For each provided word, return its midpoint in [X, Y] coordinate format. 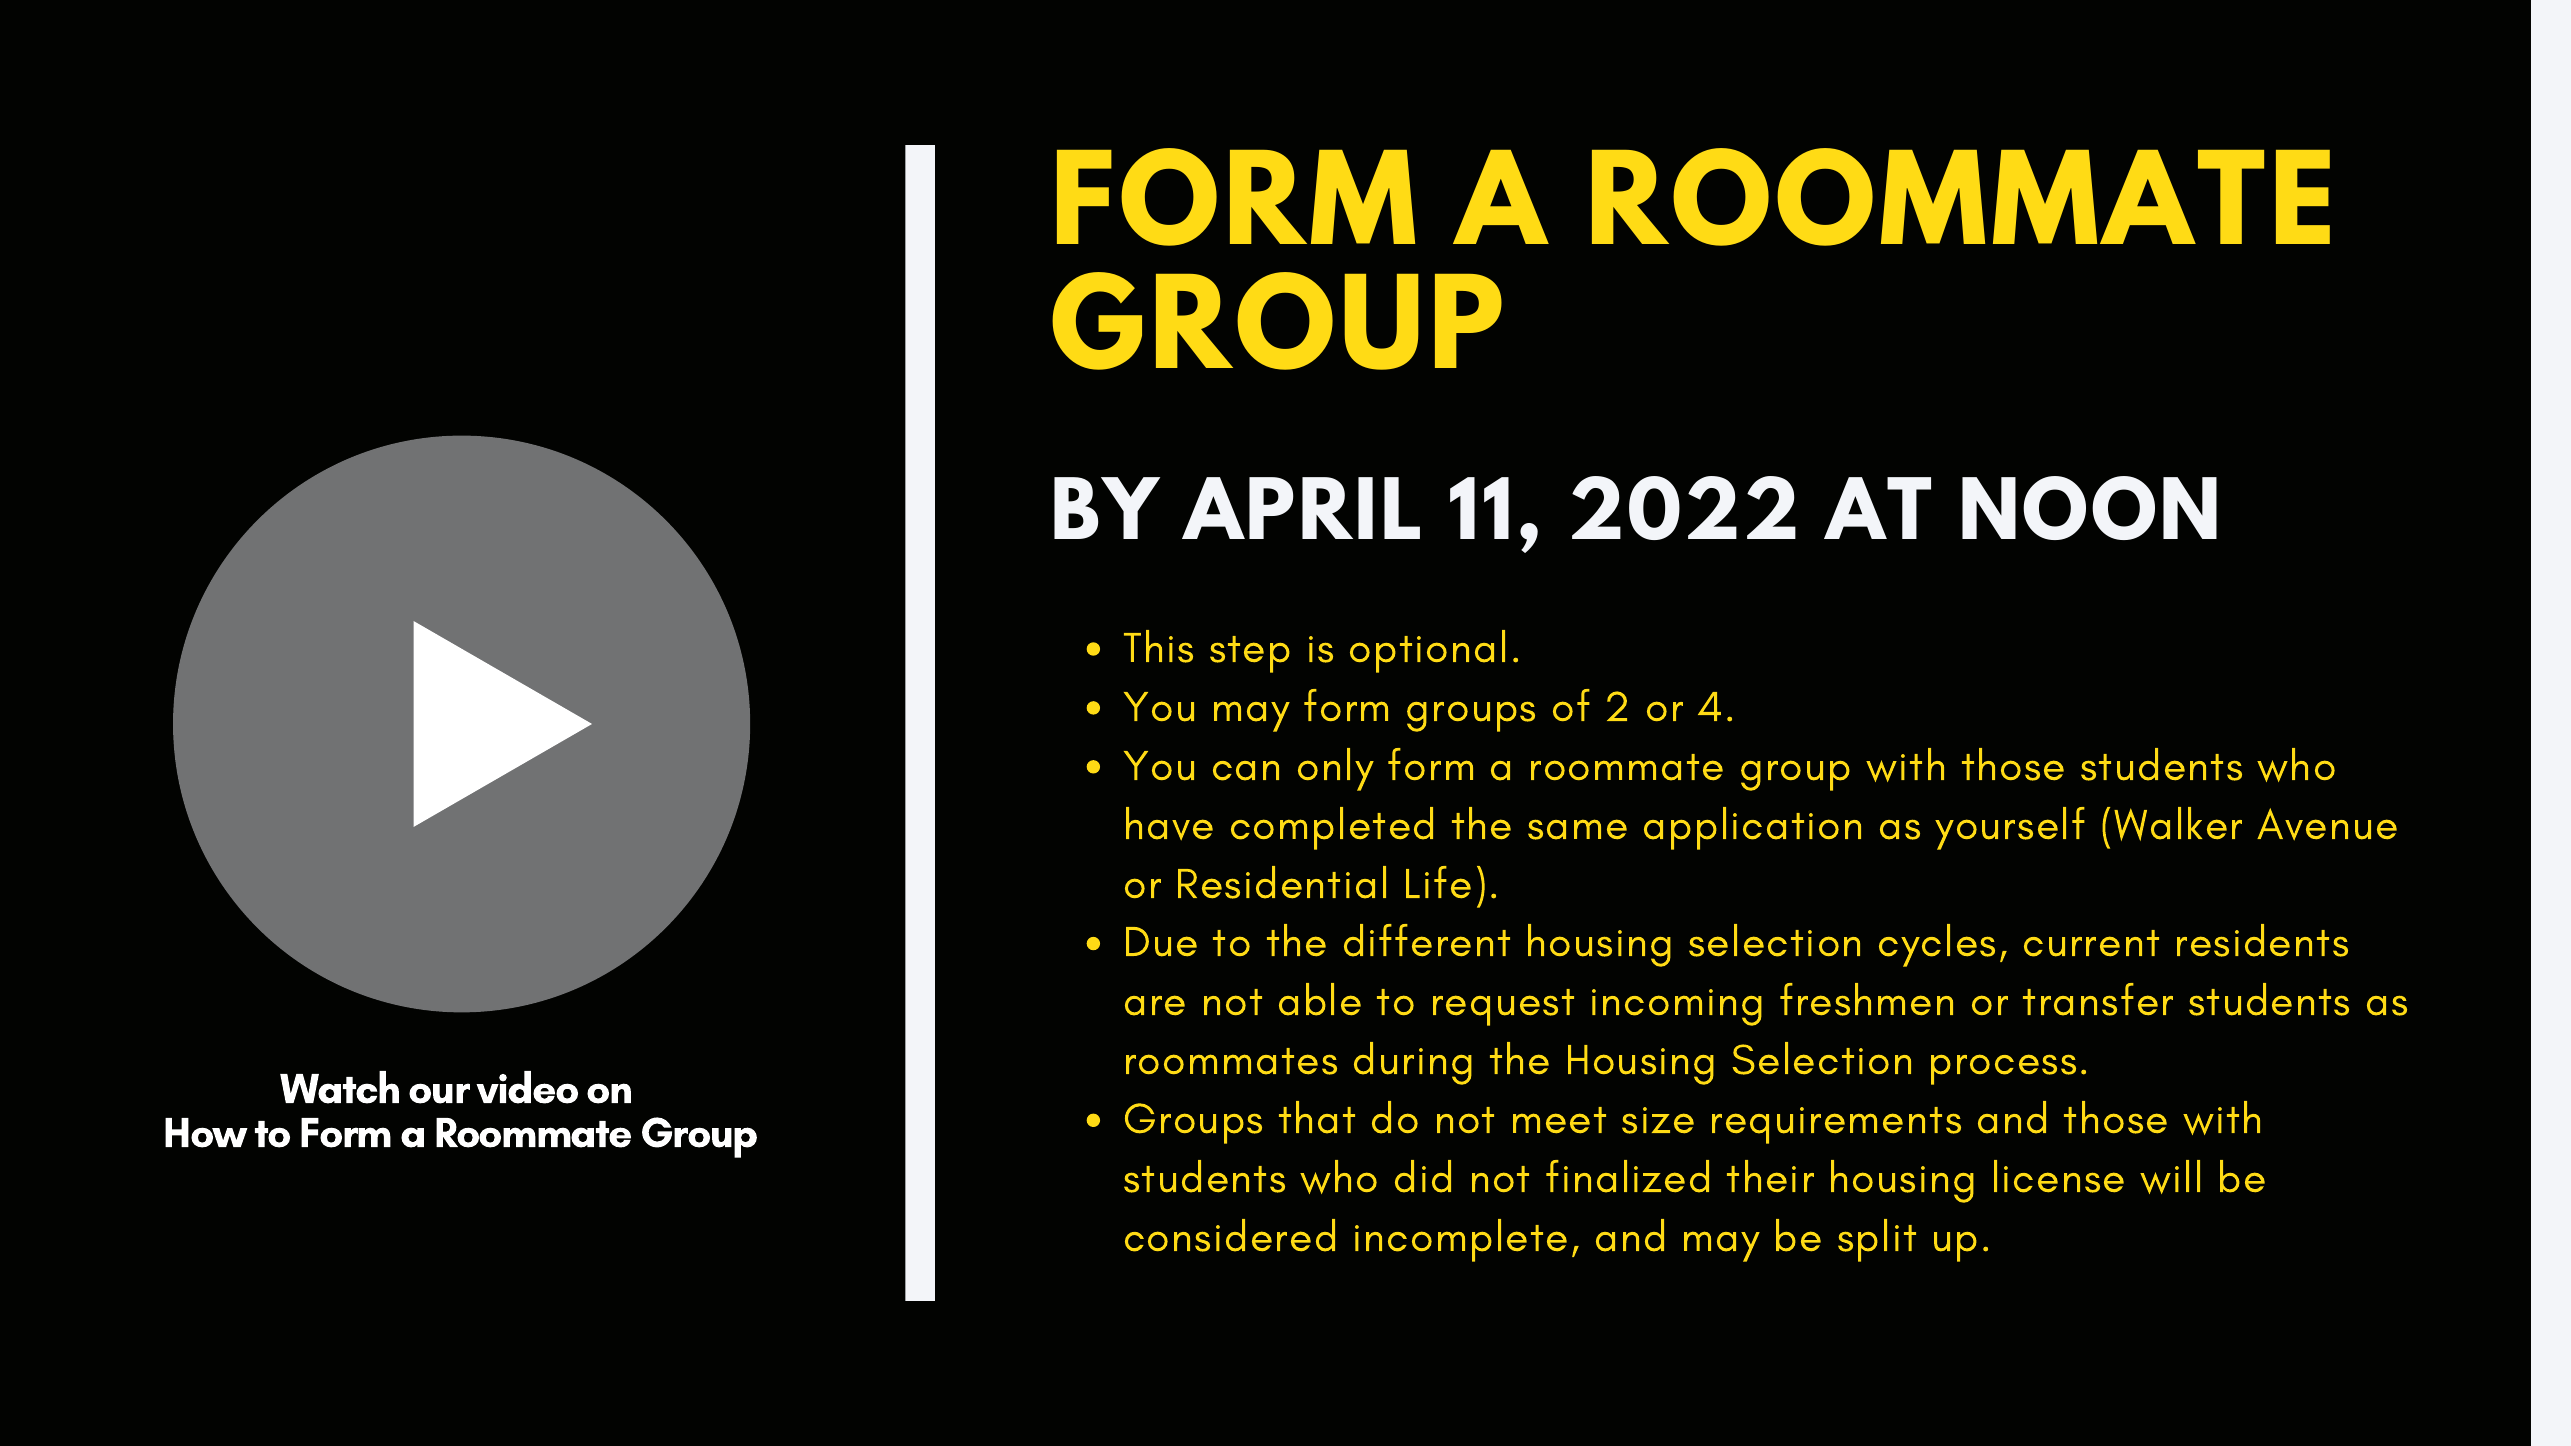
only [1336, 769]
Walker [2178, 824]
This [1158, 646]
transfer [2098, 999]
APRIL [1301, 508]
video [527, 1087]
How [206, 1133]
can [1246, 771]
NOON [2089, 508]
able [1320, 999]
